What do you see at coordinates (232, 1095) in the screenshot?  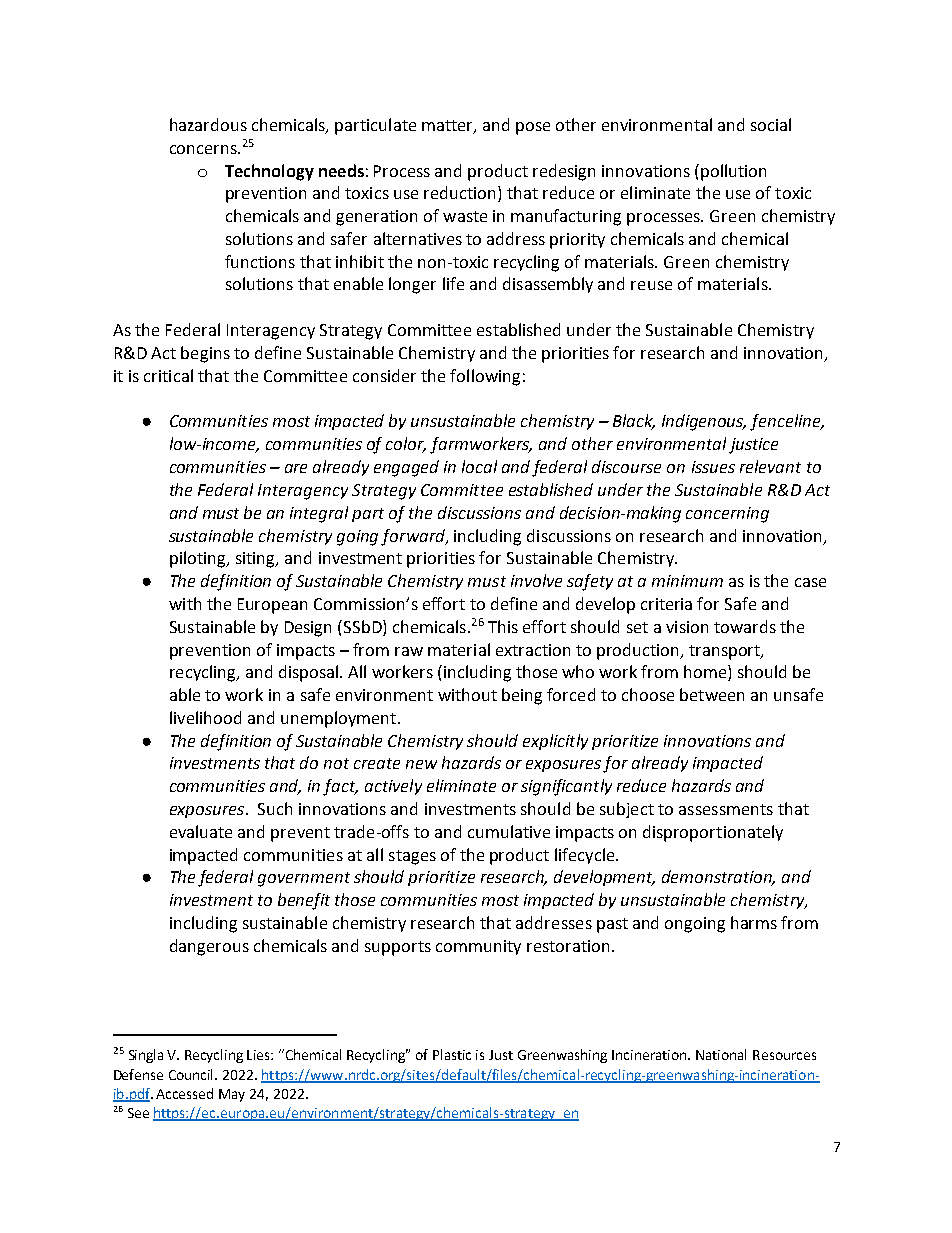 I see `May` at bounding box center [232, 1095].
